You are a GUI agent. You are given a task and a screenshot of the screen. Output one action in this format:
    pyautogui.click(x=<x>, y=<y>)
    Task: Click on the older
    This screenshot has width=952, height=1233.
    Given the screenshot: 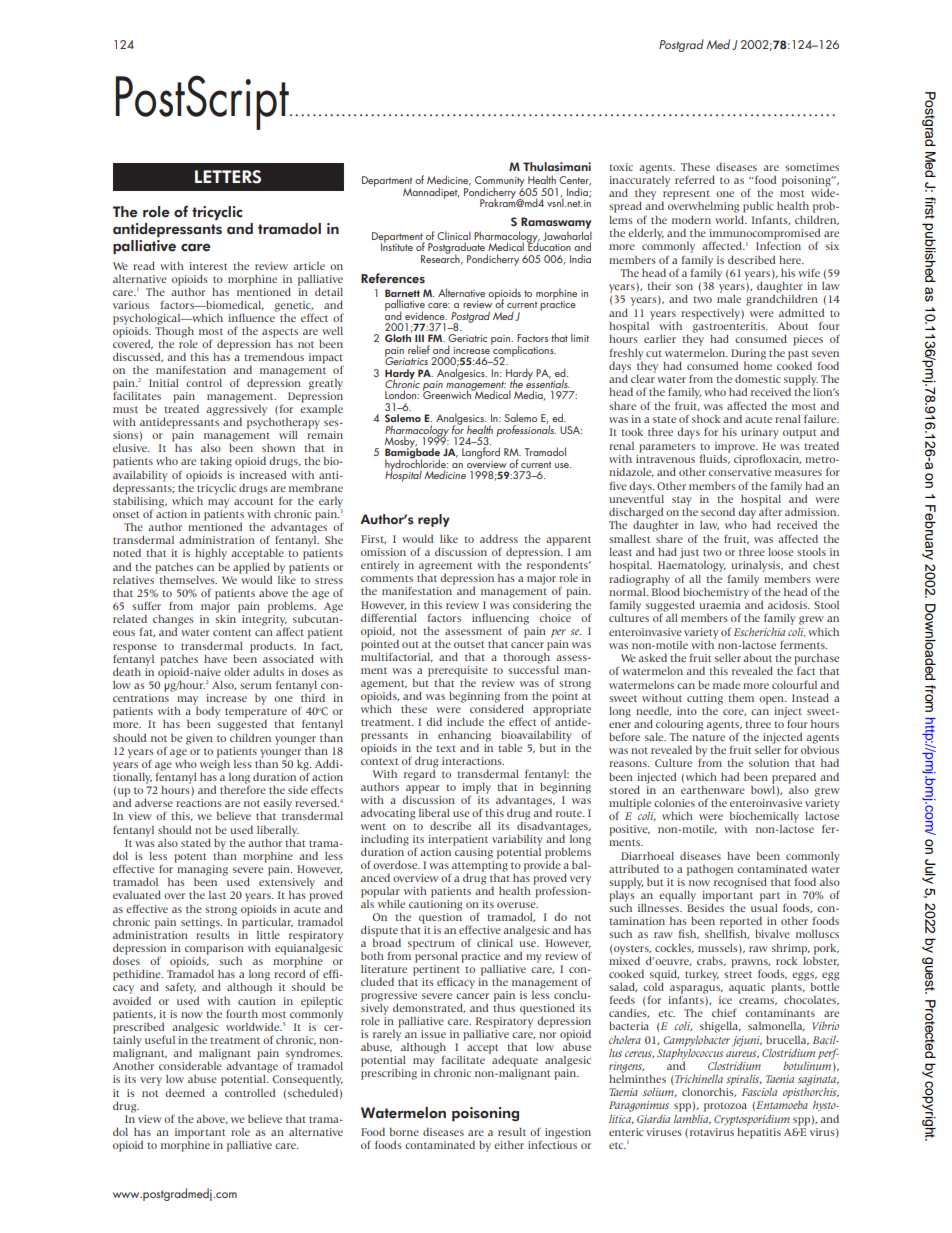 What is the action you would take?
    pyautogui.click(x=237, y=672)
